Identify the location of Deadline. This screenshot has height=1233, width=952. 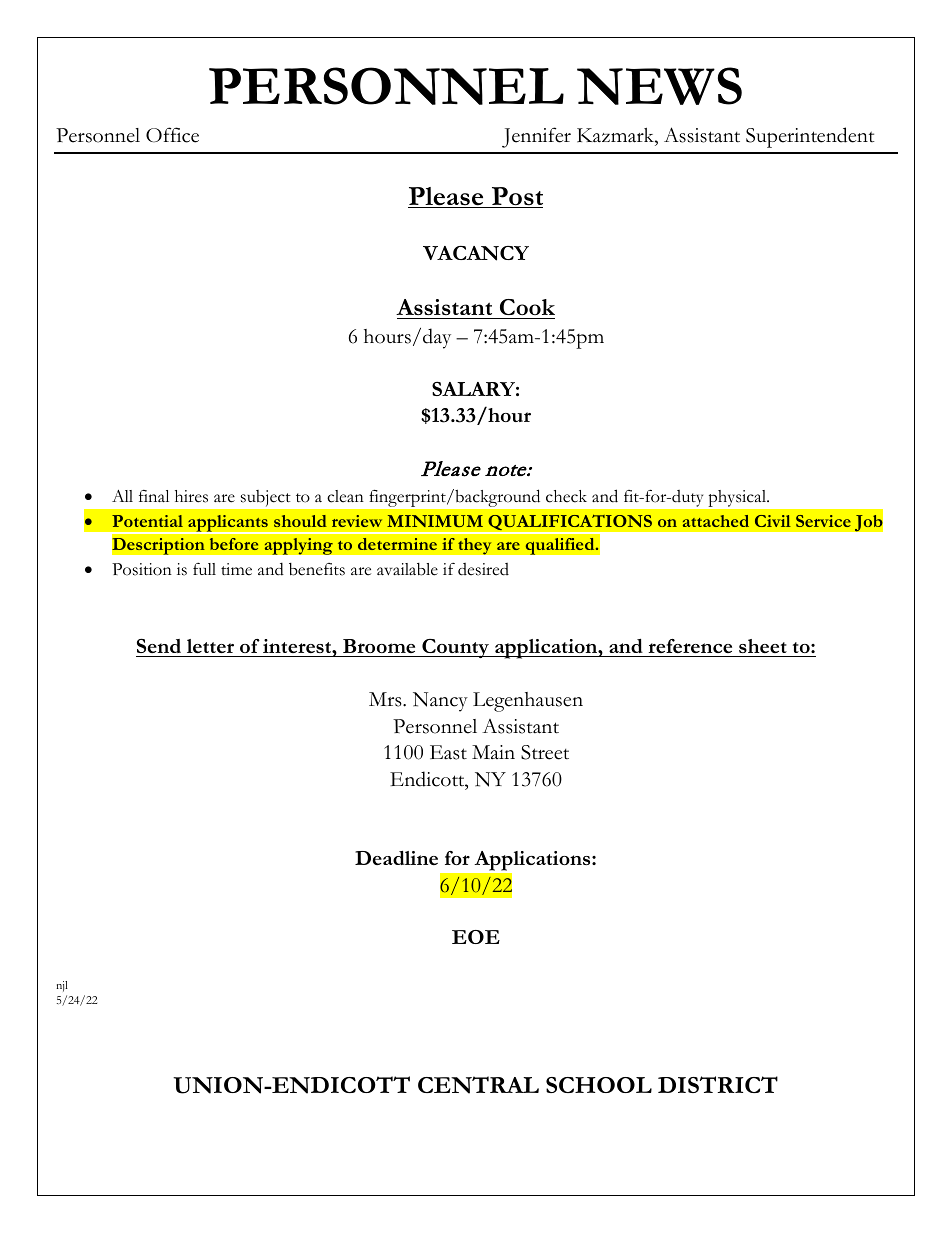
(396, 858).
